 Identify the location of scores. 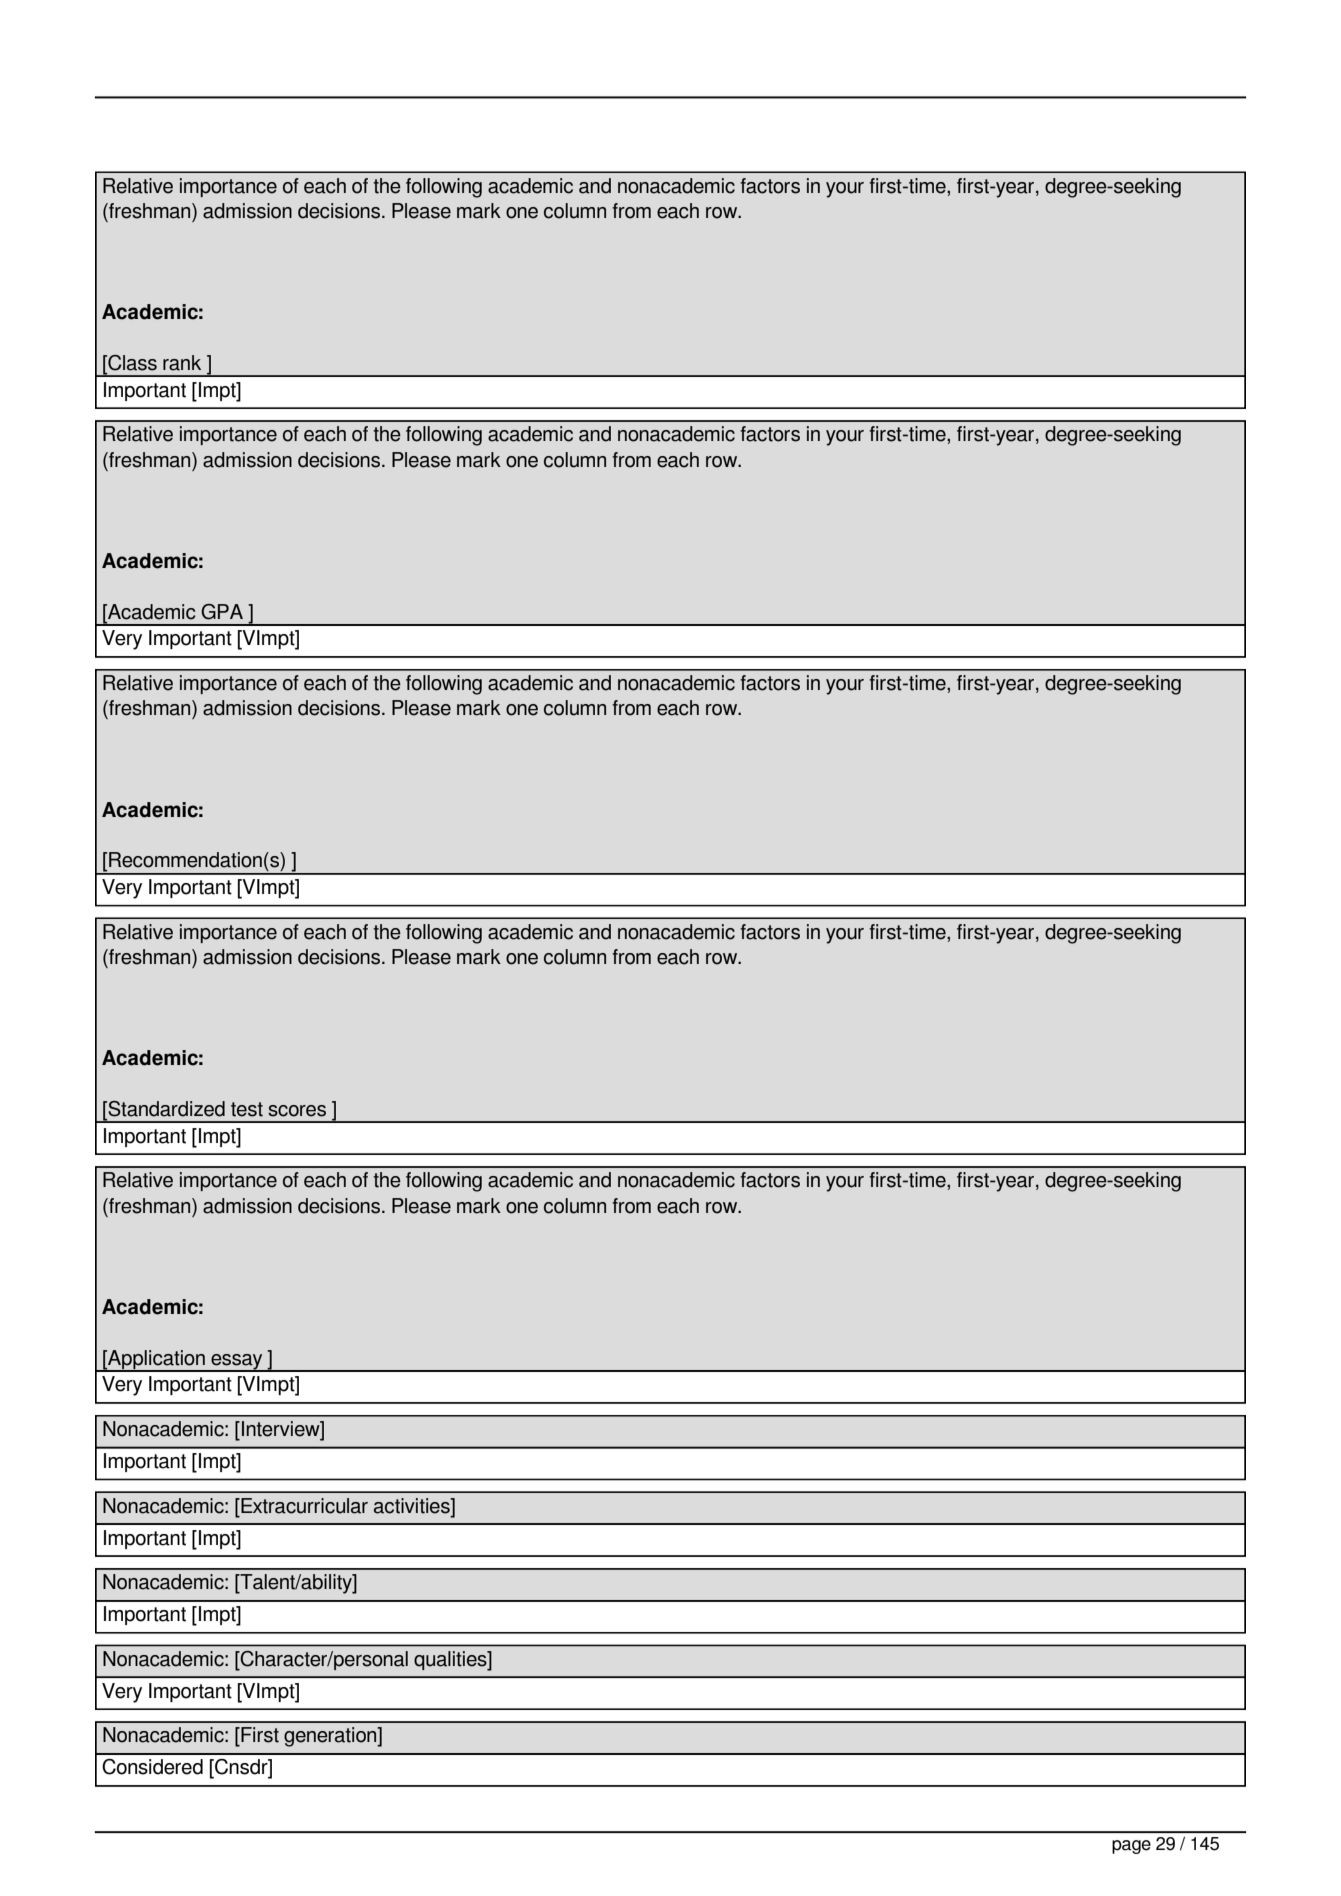
(297, 1111).
